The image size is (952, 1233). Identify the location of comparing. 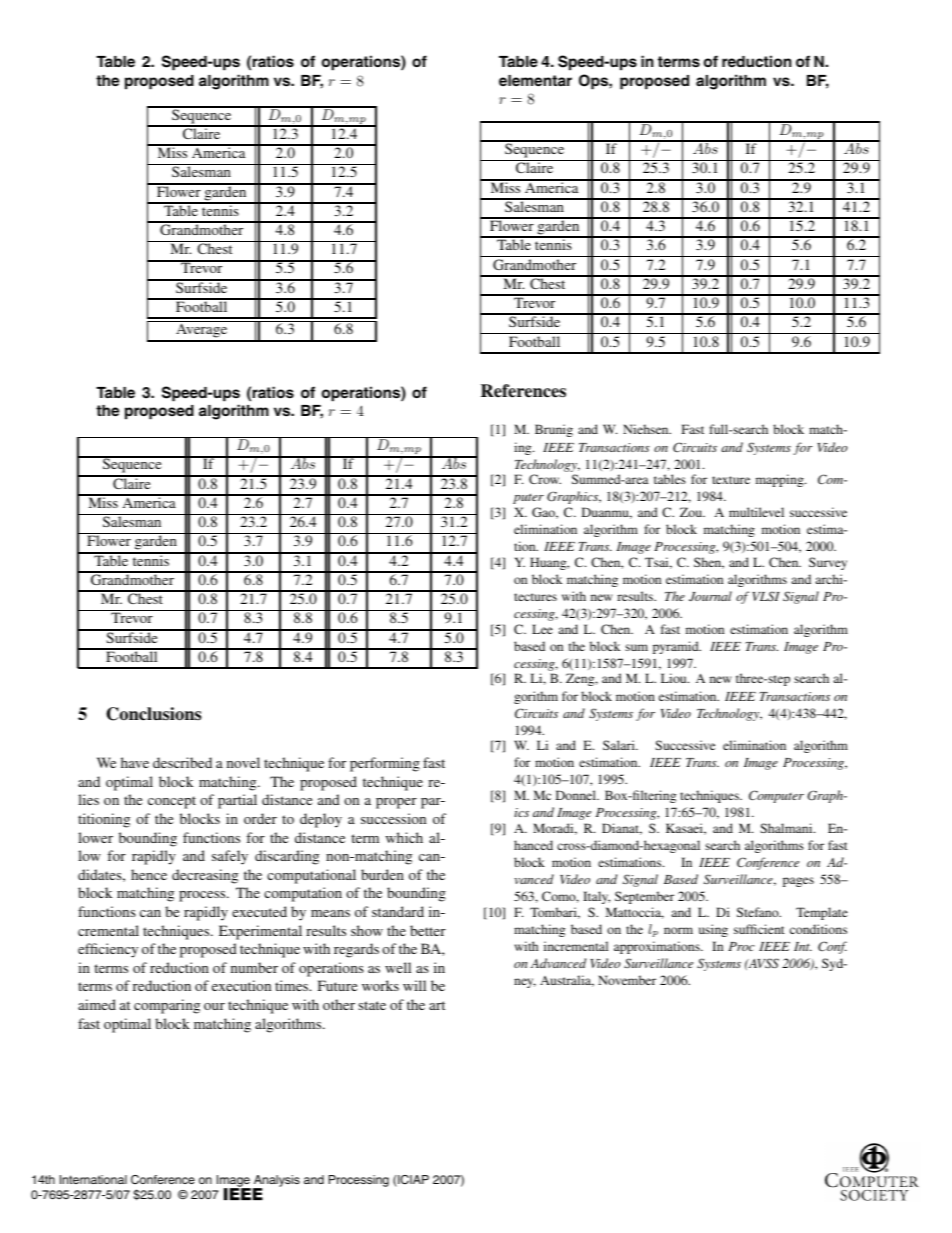
(167, 1006).
